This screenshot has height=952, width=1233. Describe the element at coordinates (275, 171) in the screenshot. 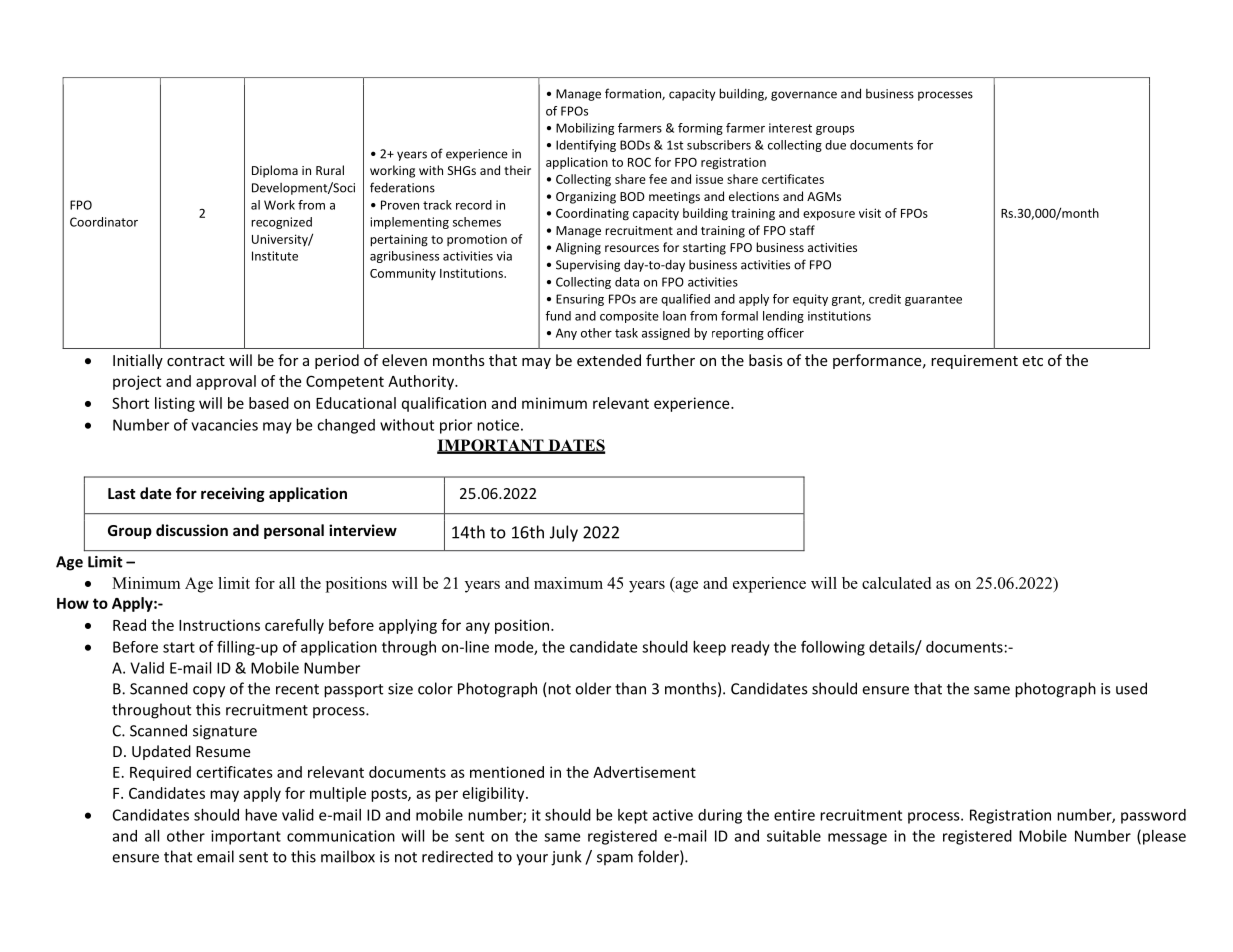

I see `Diploma` at that location.
